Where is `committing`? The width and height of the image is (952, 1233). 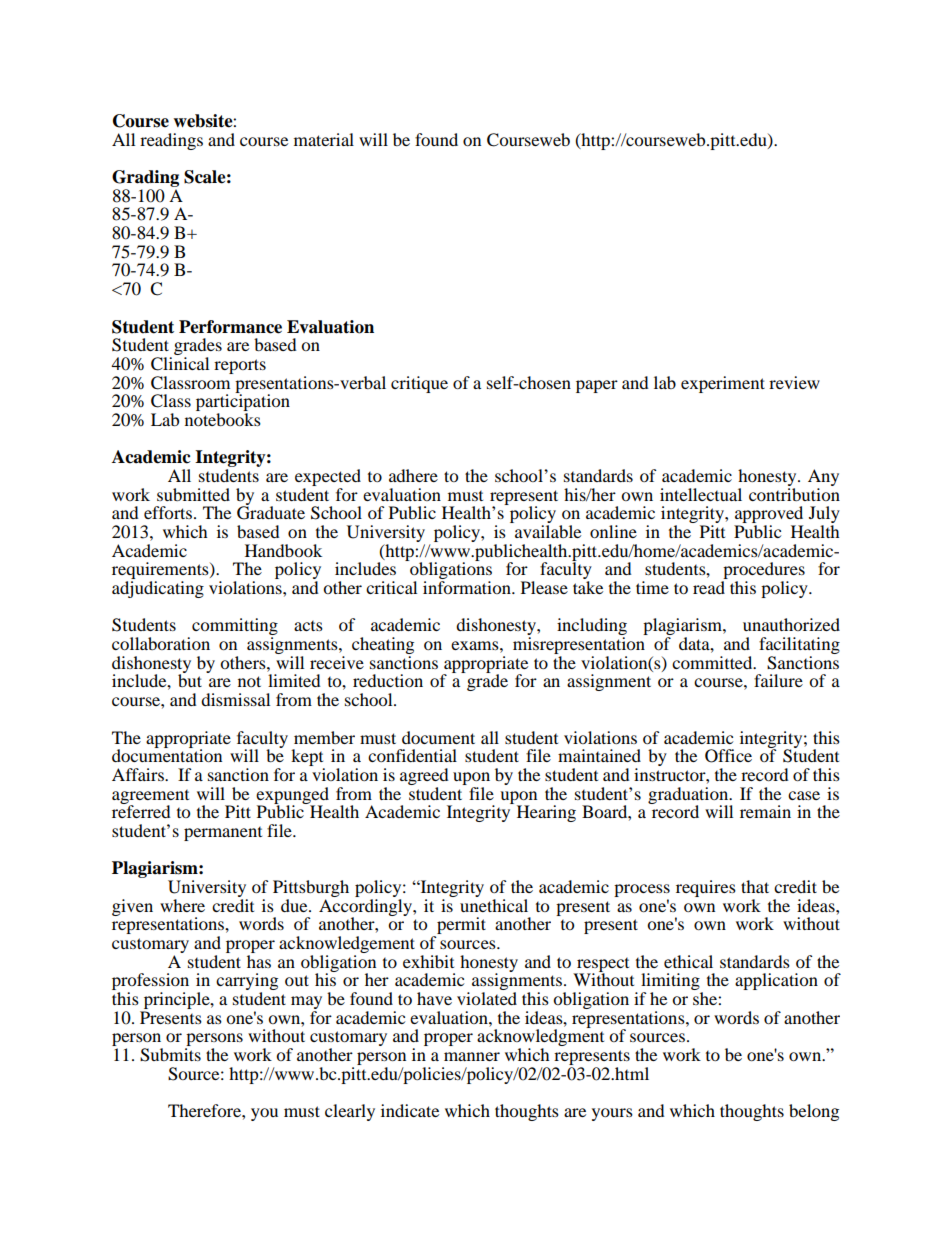 committing is located at coordinates (235, 628).
